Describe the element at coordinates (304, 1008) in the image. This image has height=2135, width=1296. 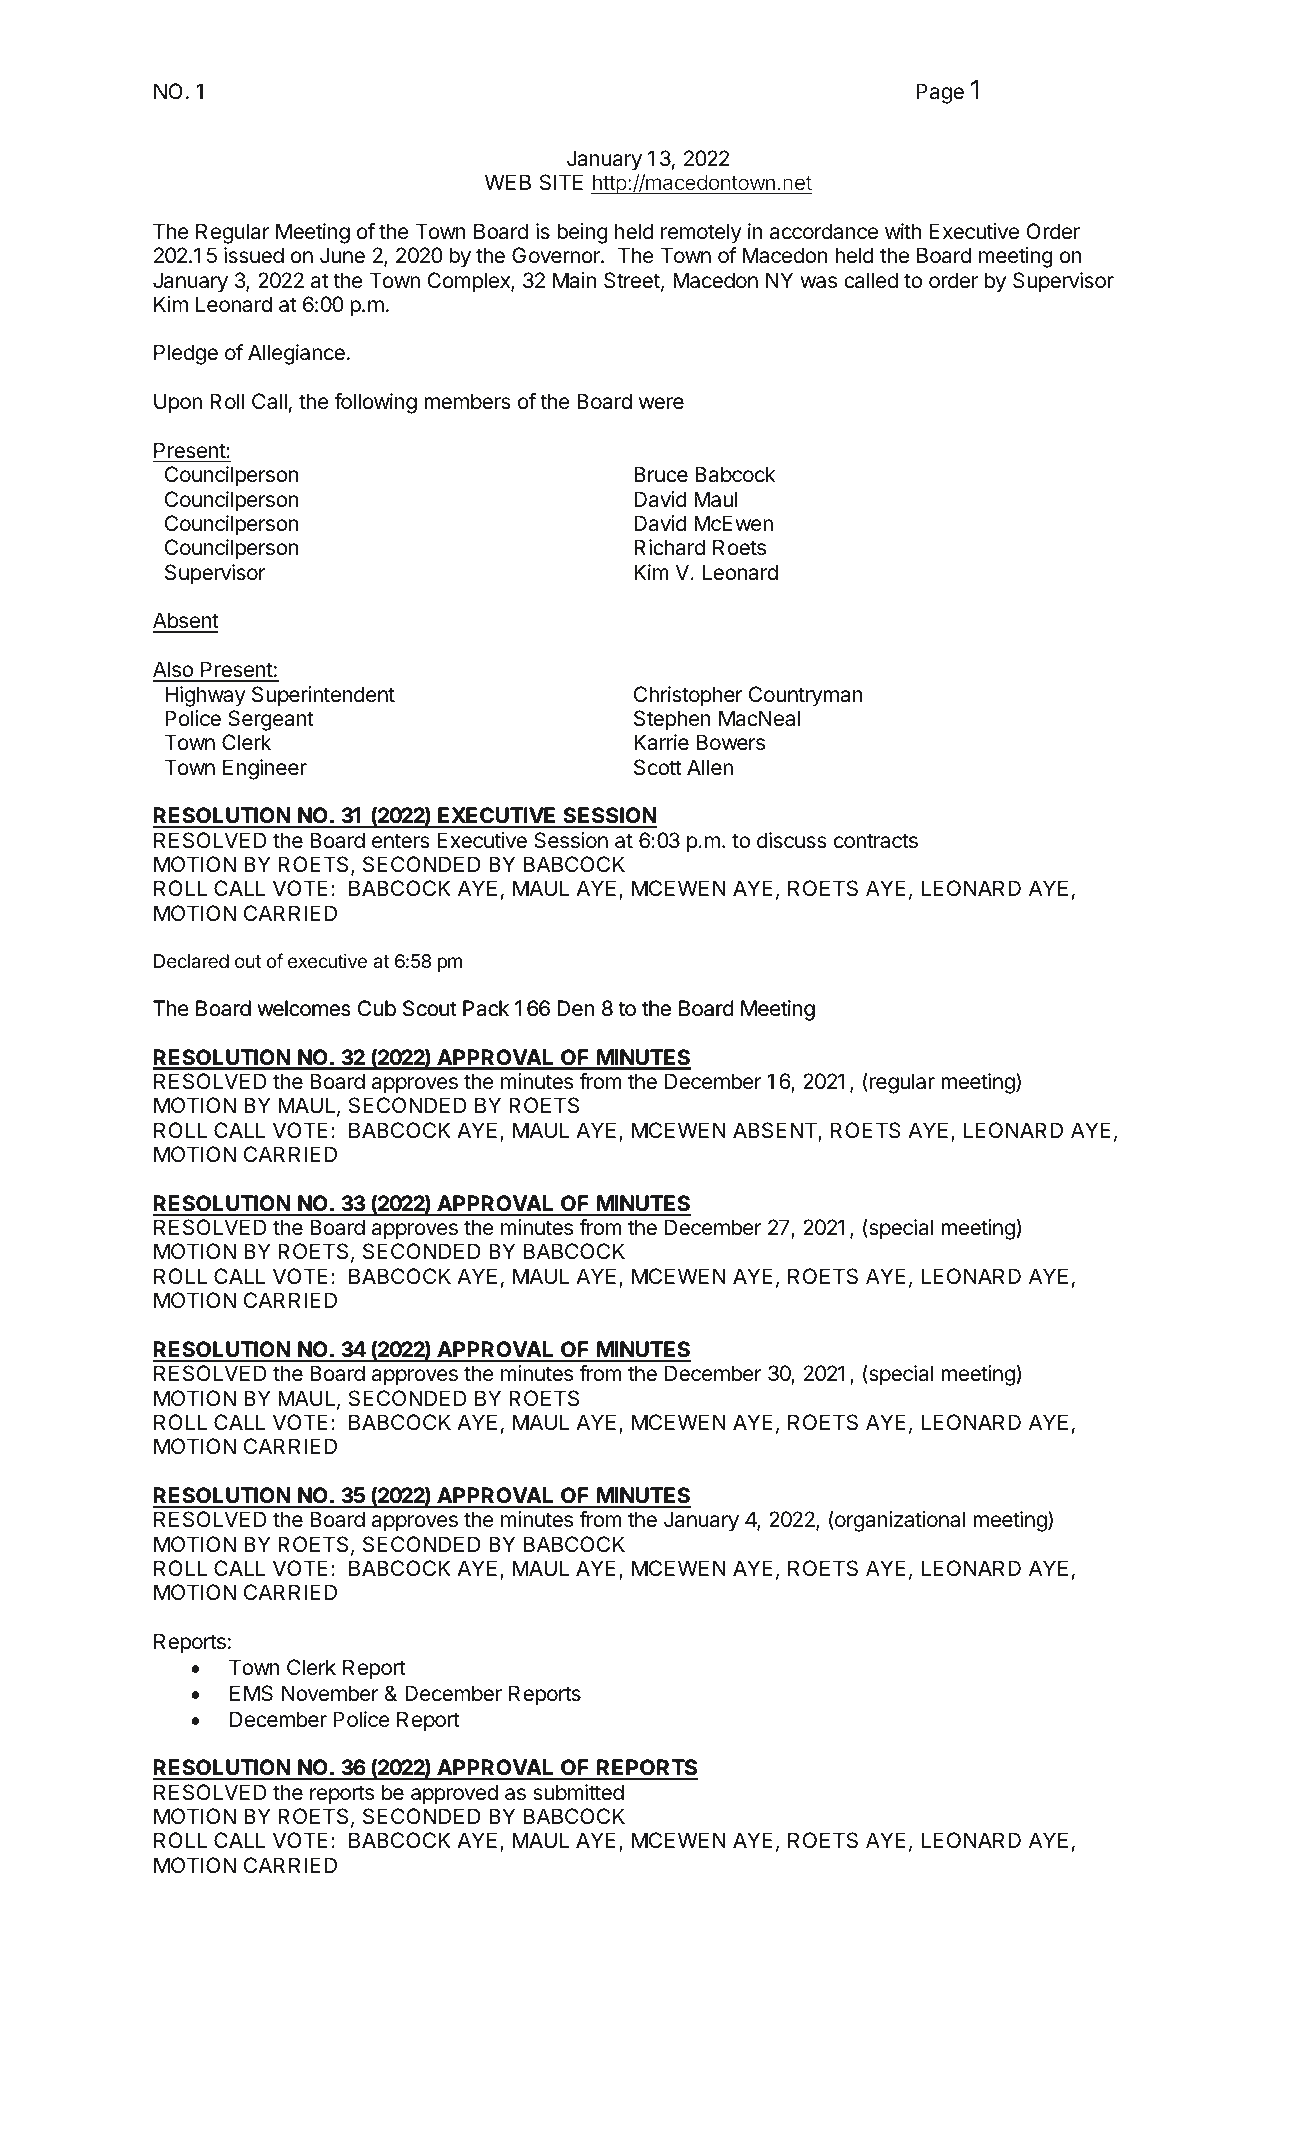
I see `welcomes` at that location.
